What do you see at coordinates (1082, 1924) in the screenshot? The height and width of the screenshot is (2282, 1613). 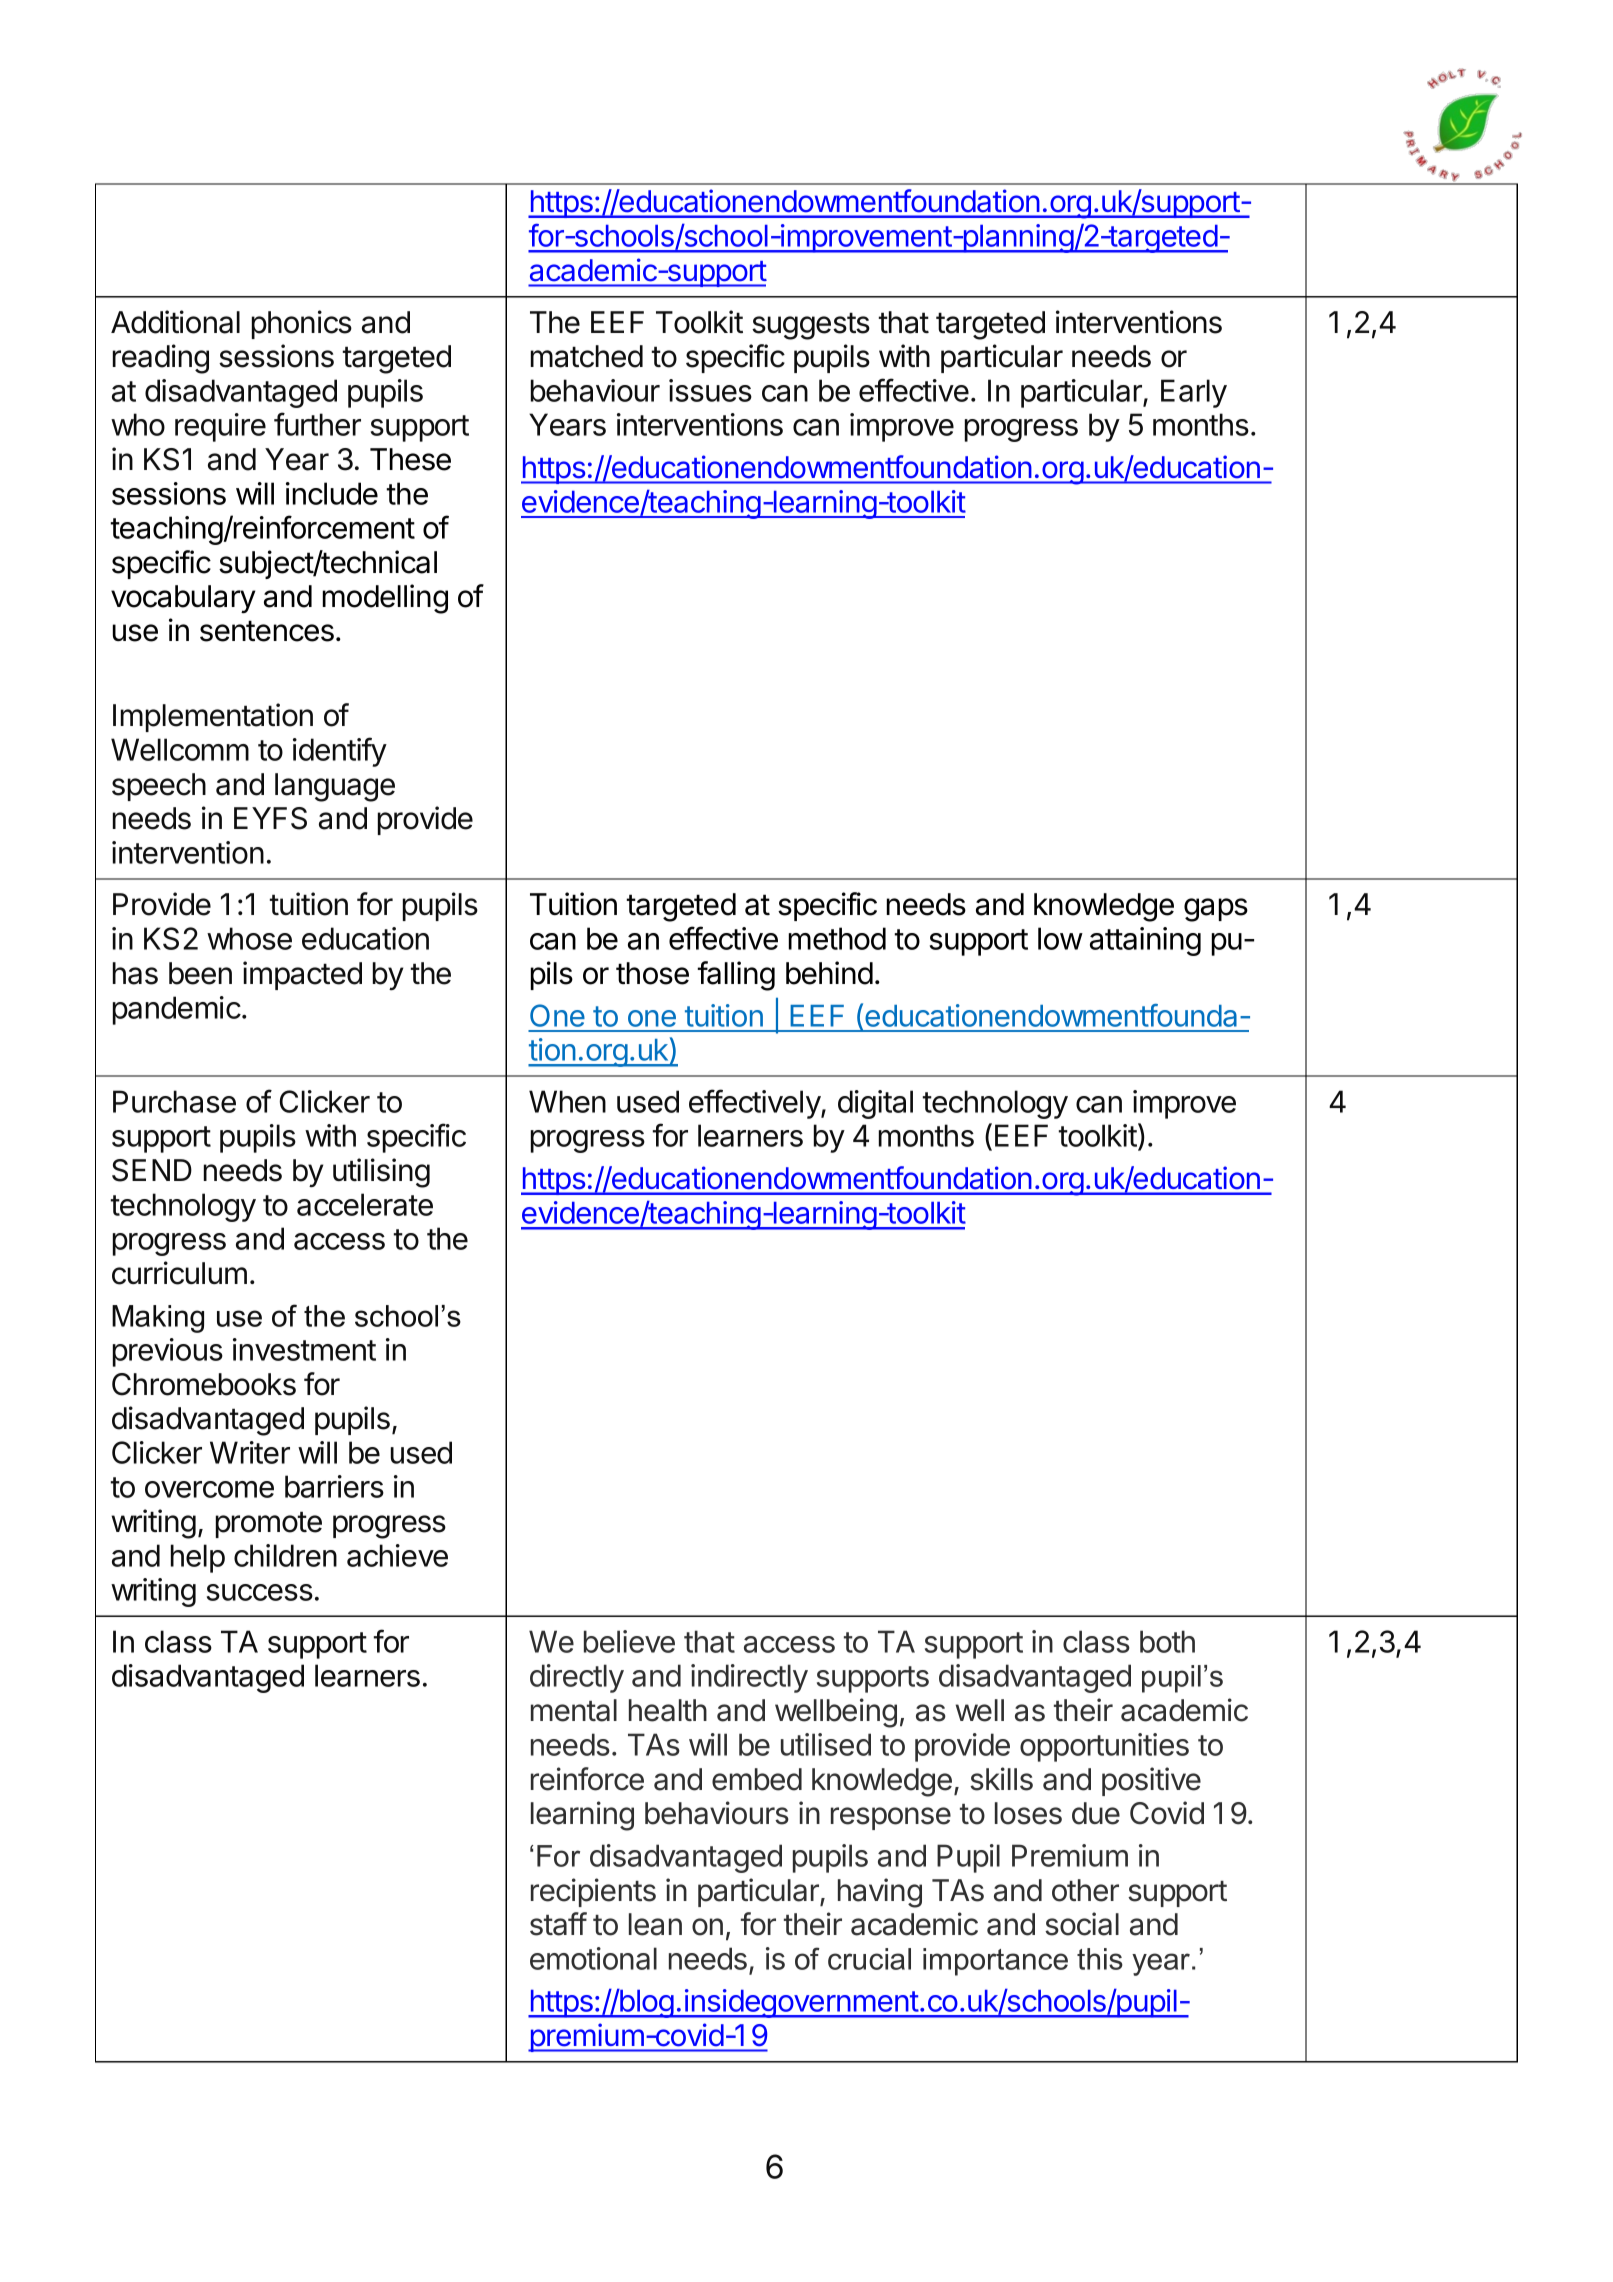 I see `social` at bounding box center [1082, 1924].
